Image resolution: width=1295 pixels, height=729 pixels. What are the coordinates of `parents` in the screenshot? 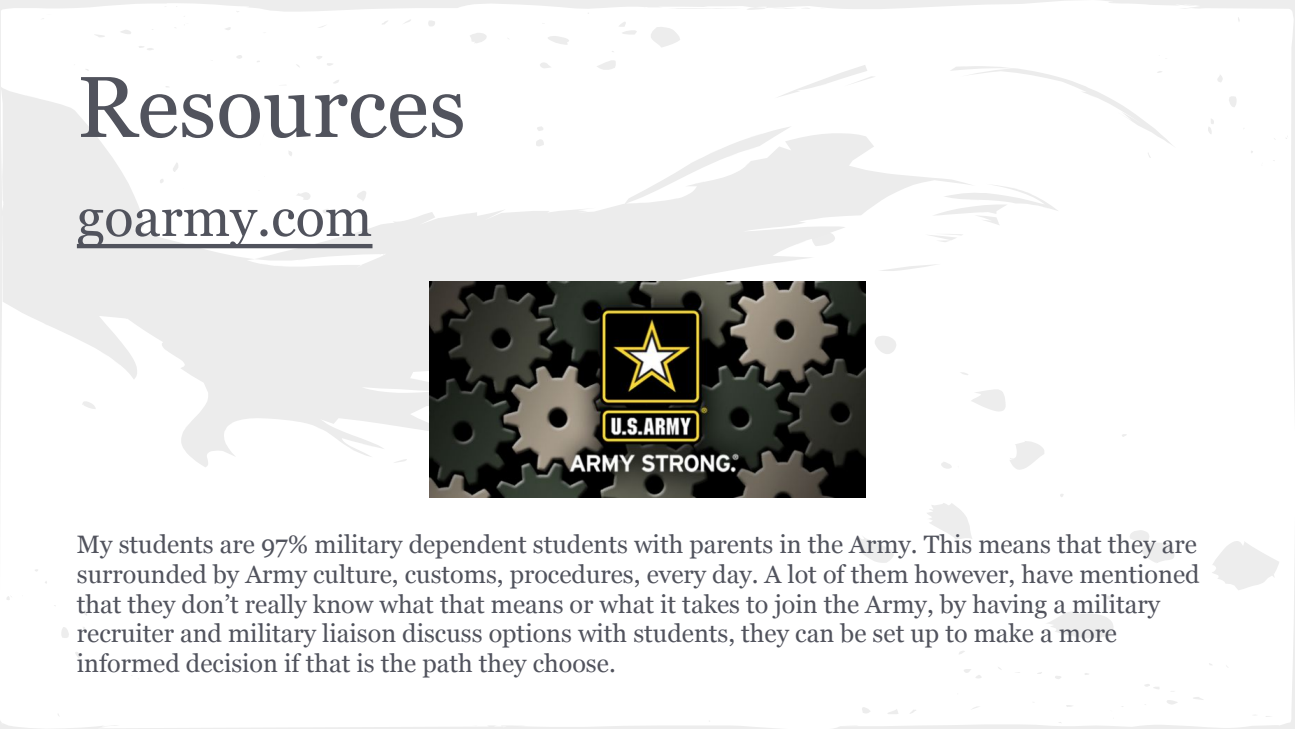 It's located at (731, 548).
